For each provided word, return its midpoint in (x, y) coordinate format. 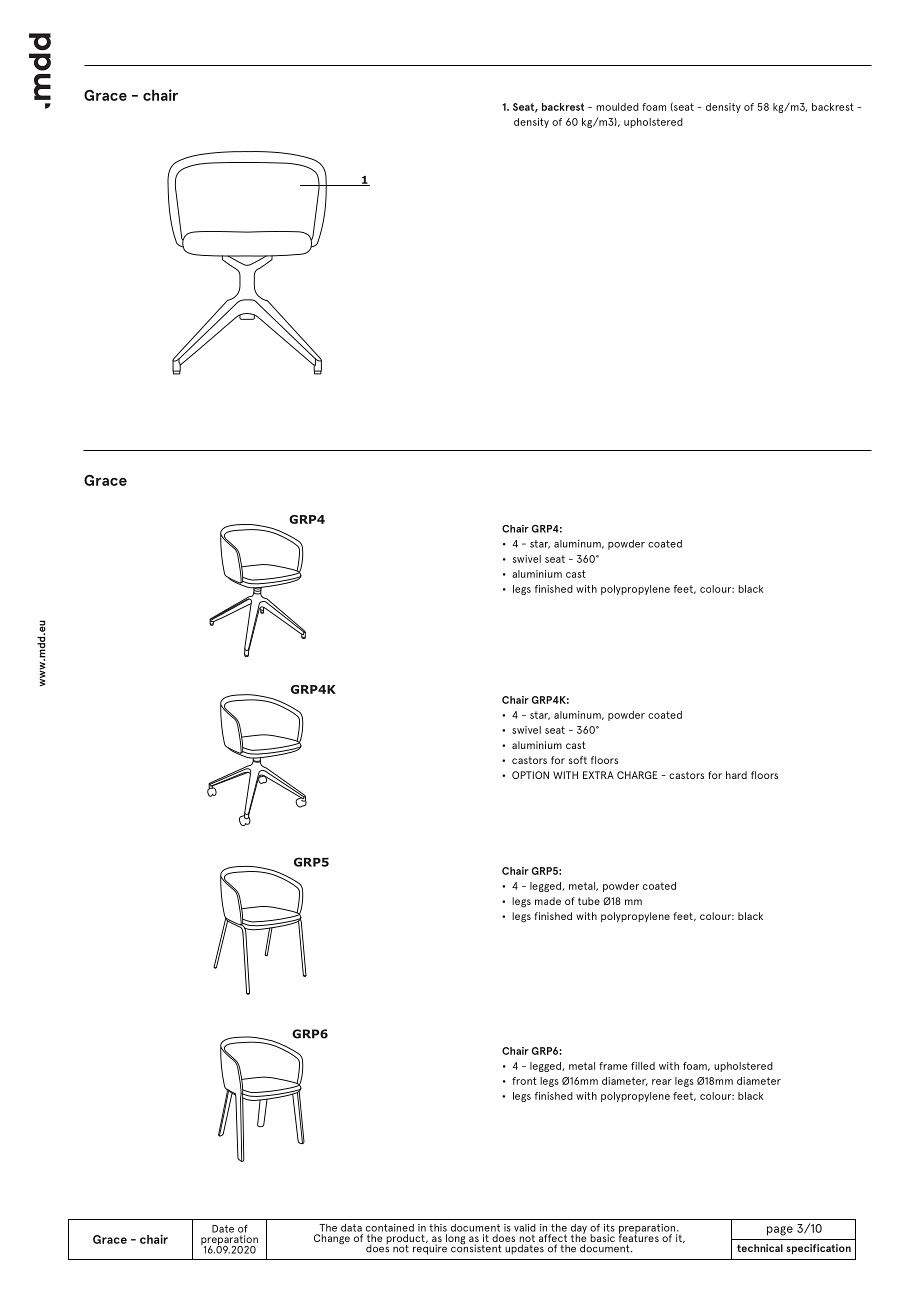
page (780, 1231)
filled (643, 1066)
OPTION (530, 775)
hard (736, 775)
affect (553, 1238)
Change (332, 1239)
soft (578, 760)
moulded (617, 107)
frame (613, 1066)
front (524, 1081)
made (548, 901)
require (430, 1248)
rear (662, 1082)
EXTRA (598, 775)
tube (589, 901)
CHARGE (637, 775)
